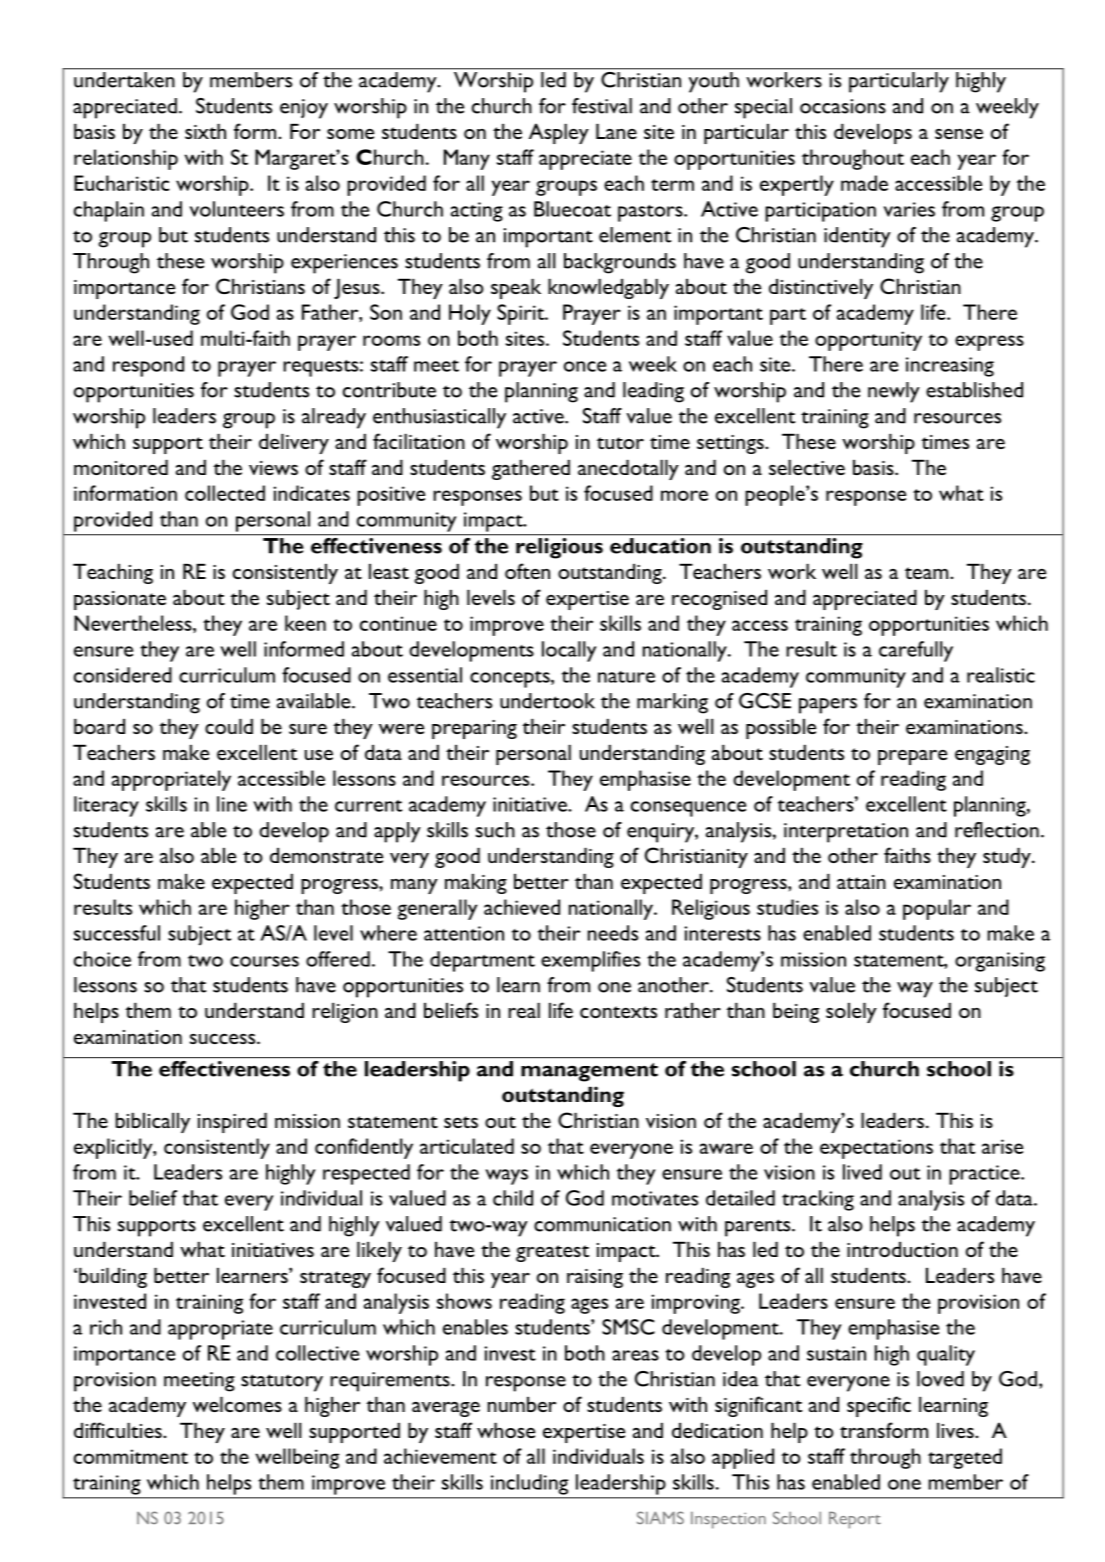  What do you see at coordinates (264, 961) in the document?
I see `courses` at bounding box center [264, 961].
